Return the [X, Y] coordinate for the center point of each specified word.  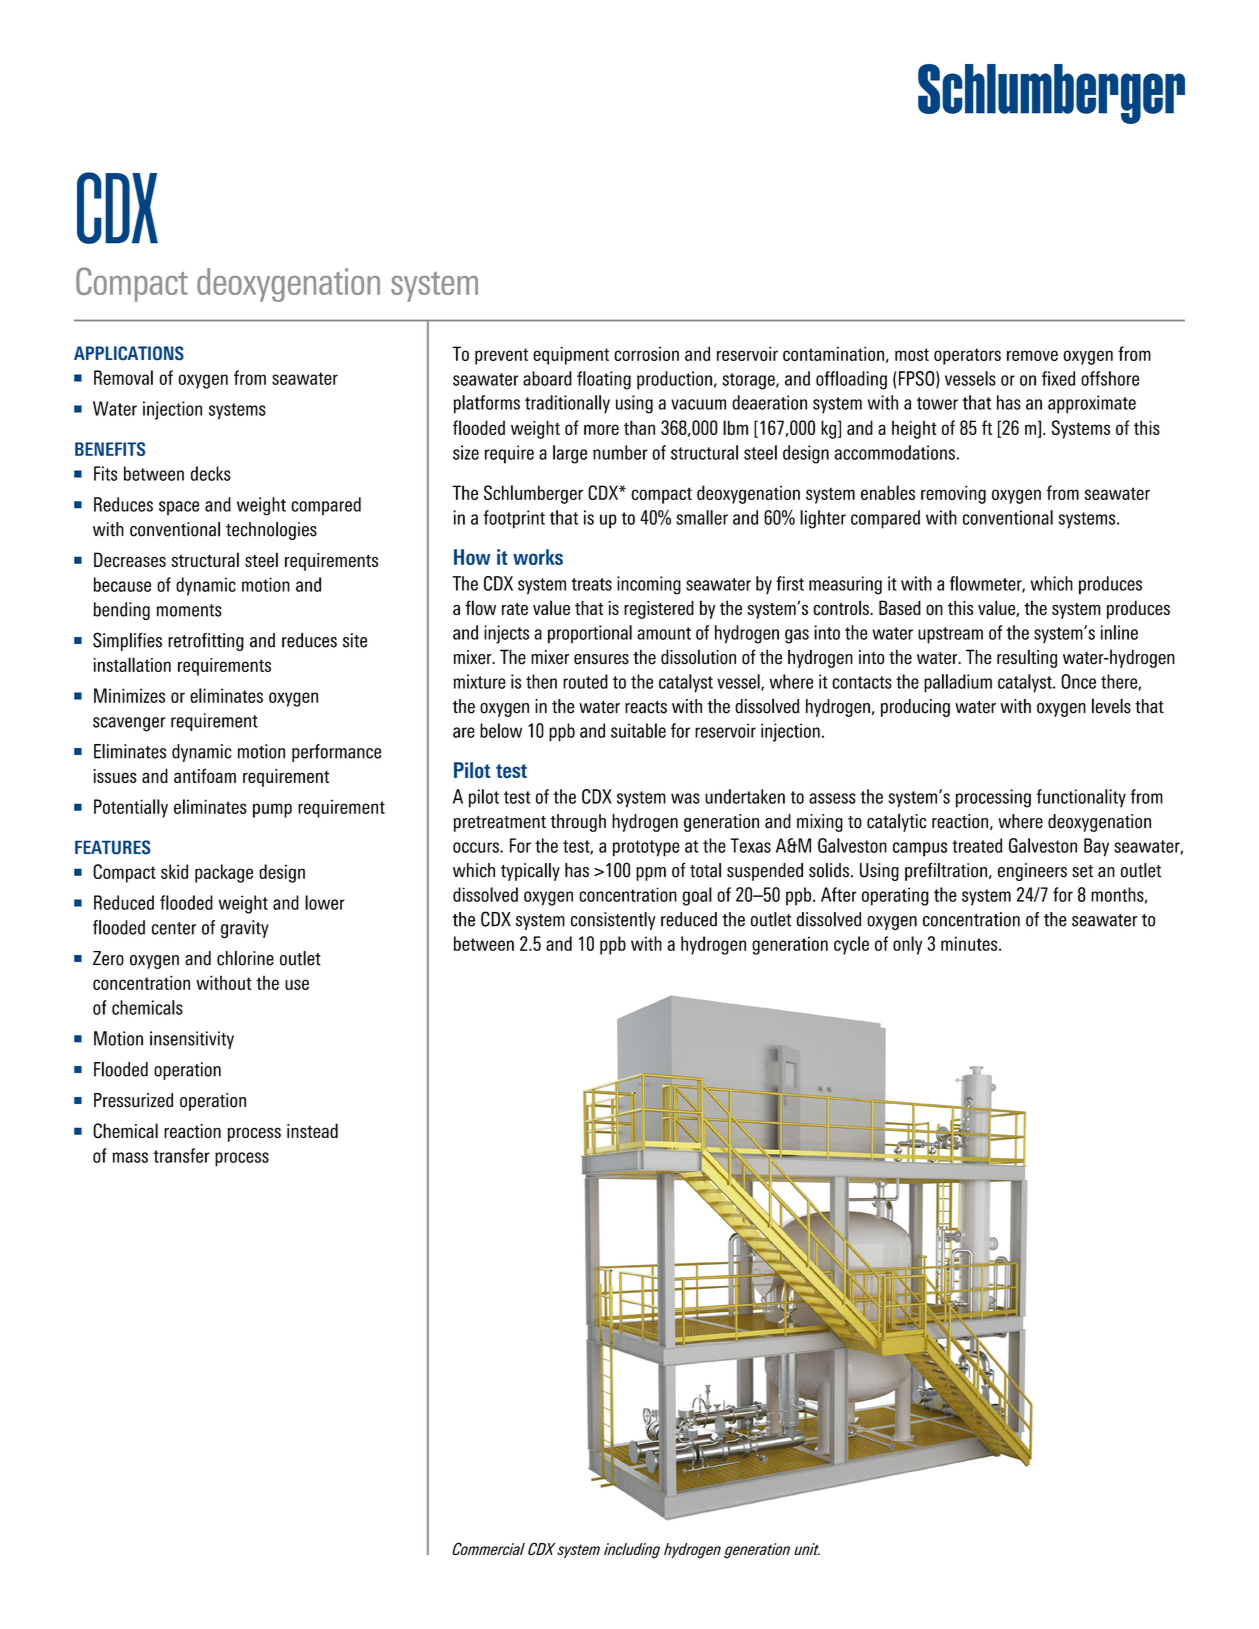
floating [604, 380]
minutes [970, 943]
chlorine [245, 958]
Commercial [488, 1549]
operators [967, 356]
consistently [613, 921]
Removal [123, 377]
